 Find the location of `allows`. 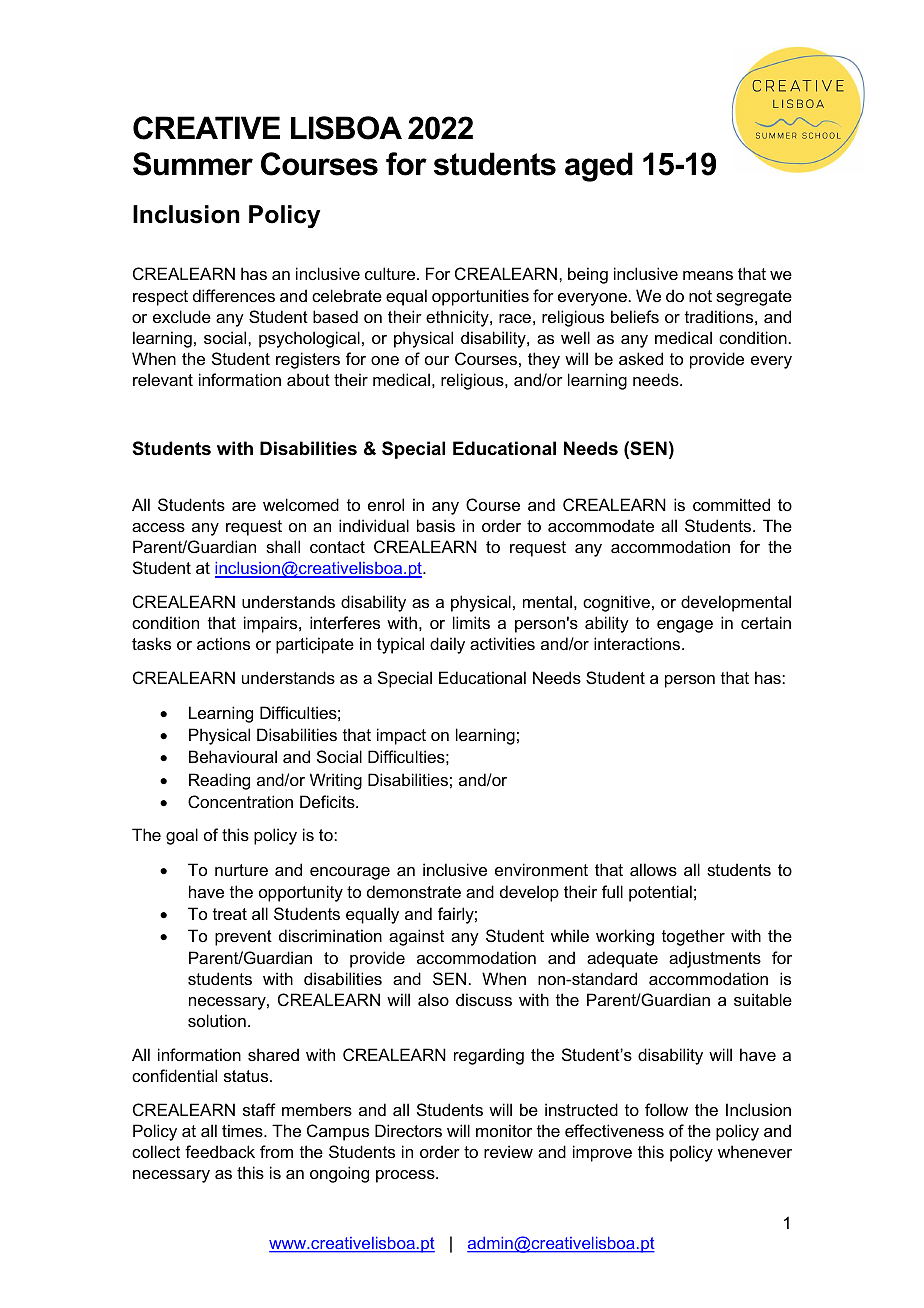

allows is located at coordinates (653, 869).
